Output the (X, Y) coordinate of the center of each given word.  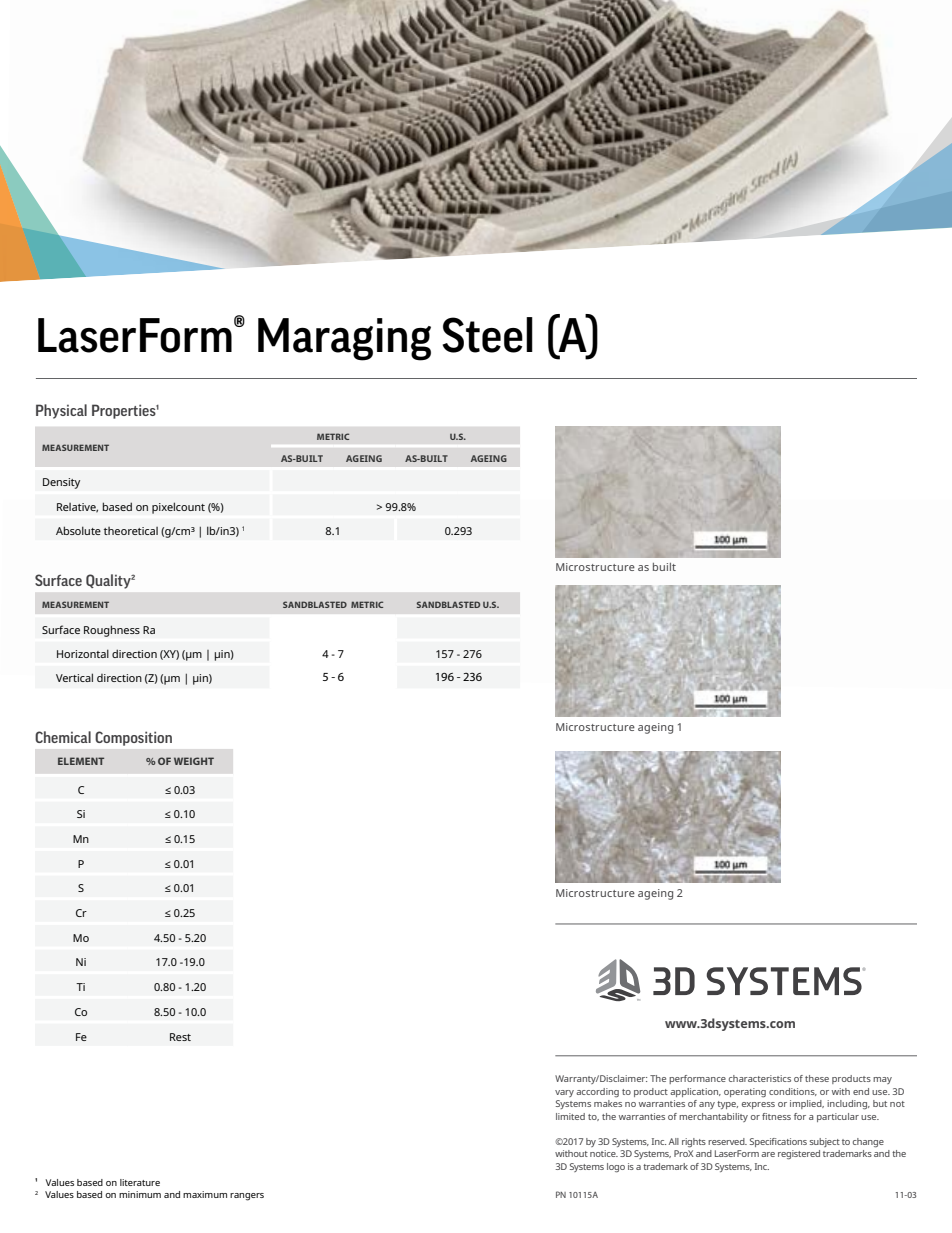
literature (140, 1182)
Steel (488, 335)
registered (799, 1155)
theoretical (131, 531)
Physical (61, 411)
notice (604, 1153)
